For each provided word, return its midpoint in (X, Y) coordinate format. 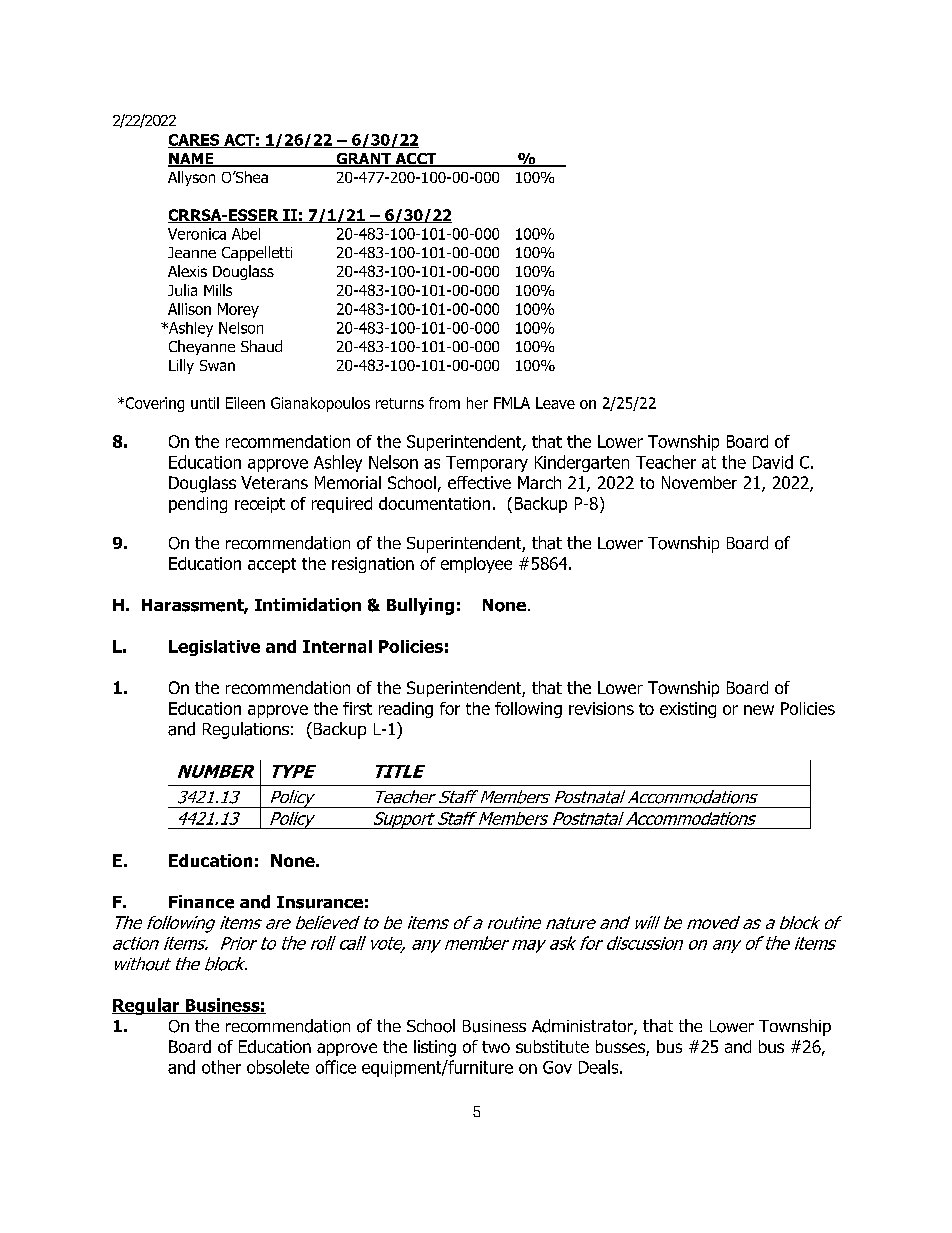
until (205, 403)
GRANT (363, 160)
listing (435, 1048)
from (444, 403)
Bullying (420, 606)
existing (688, 710)
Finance (201, 902)
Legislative (214, 648)
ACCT (416, 160)
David (773, 462)
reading (406, 710)
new (759, 710)
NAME (192, 160)
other (221, 1067)
